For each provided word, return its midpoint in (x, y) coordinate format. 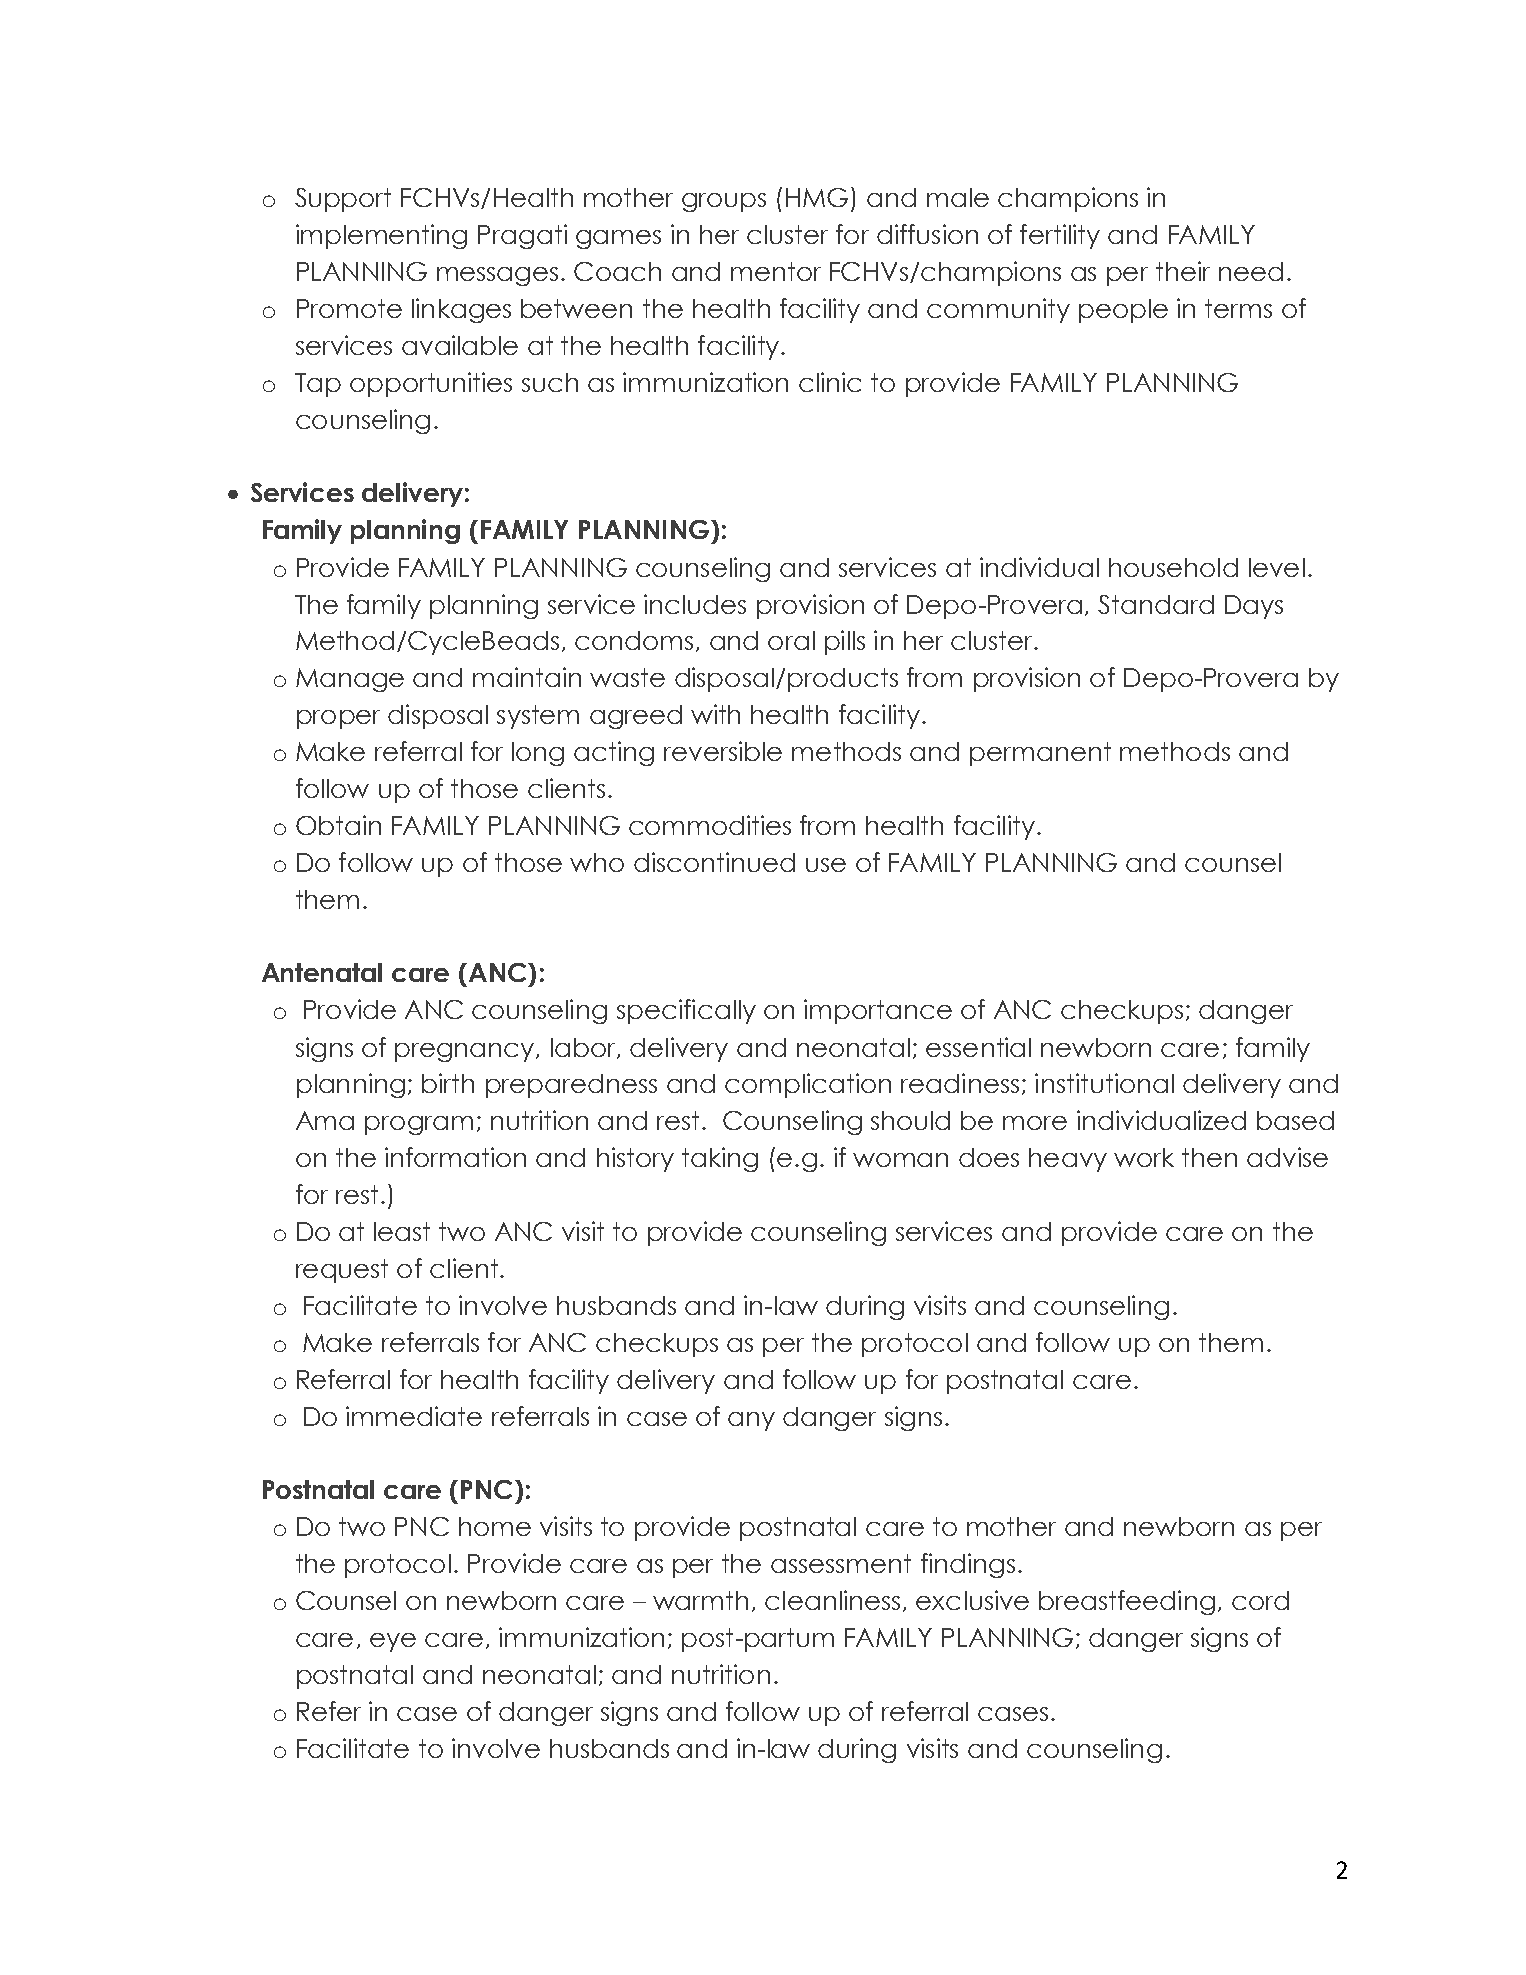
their (1183, 271)
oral (791, 640)
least (402, 1231)
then (1209, 1157)
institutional (1104, 1083)
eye (393, 1642)
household (1173, 567)
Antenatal (322, 972)
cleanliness (832, 1600)
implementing (381, 236)
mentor (776, 271)
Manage (350, 680)
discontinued (714, 862)
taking (720, 1159)
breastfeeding (1127, 1602)
